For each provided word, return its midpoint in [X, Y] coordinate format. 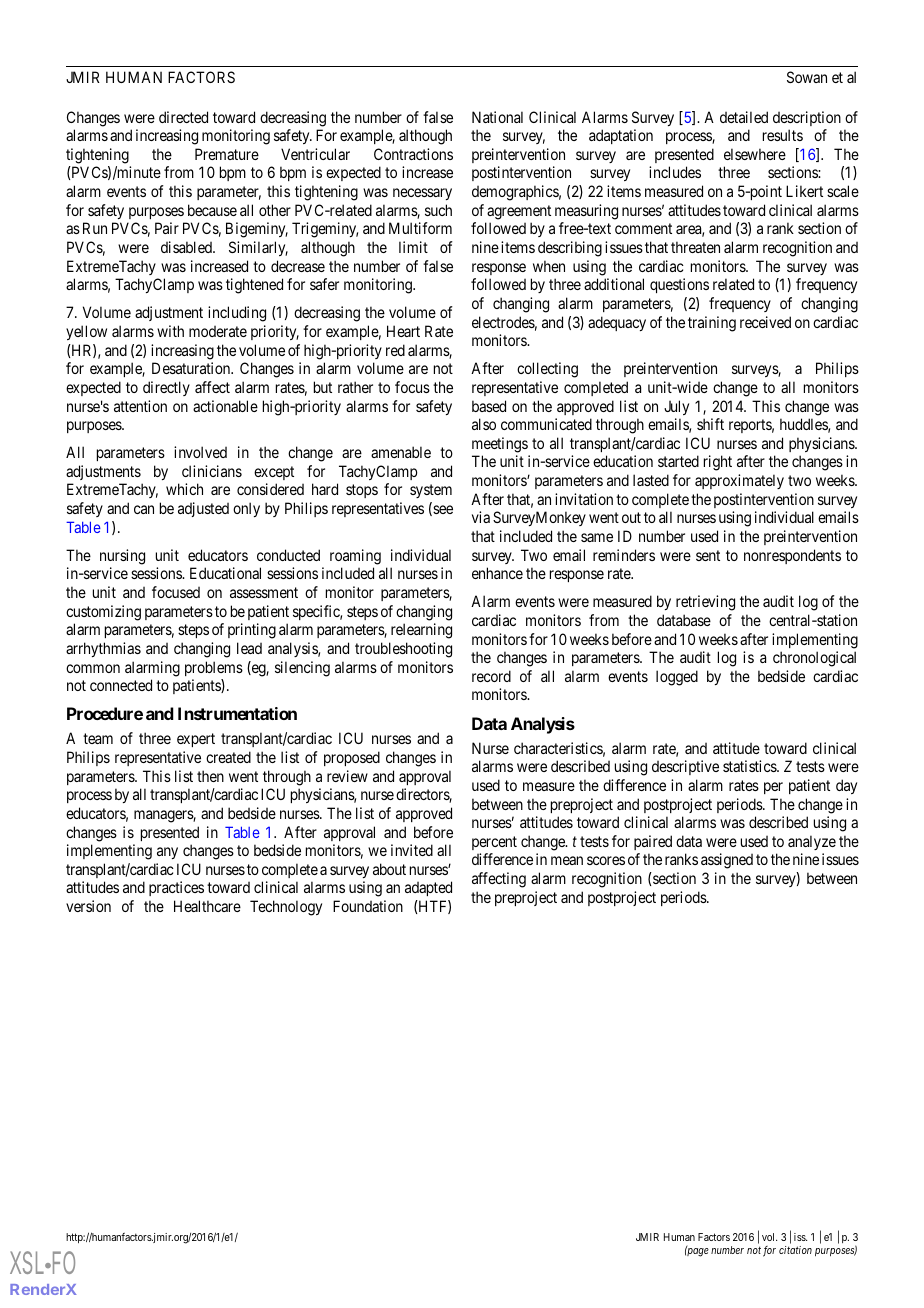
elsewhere [755, 154]
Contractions [413, 154]
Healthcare [207, 906]
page [697, 1252]
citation [795, 1250]
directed [183, 117]
